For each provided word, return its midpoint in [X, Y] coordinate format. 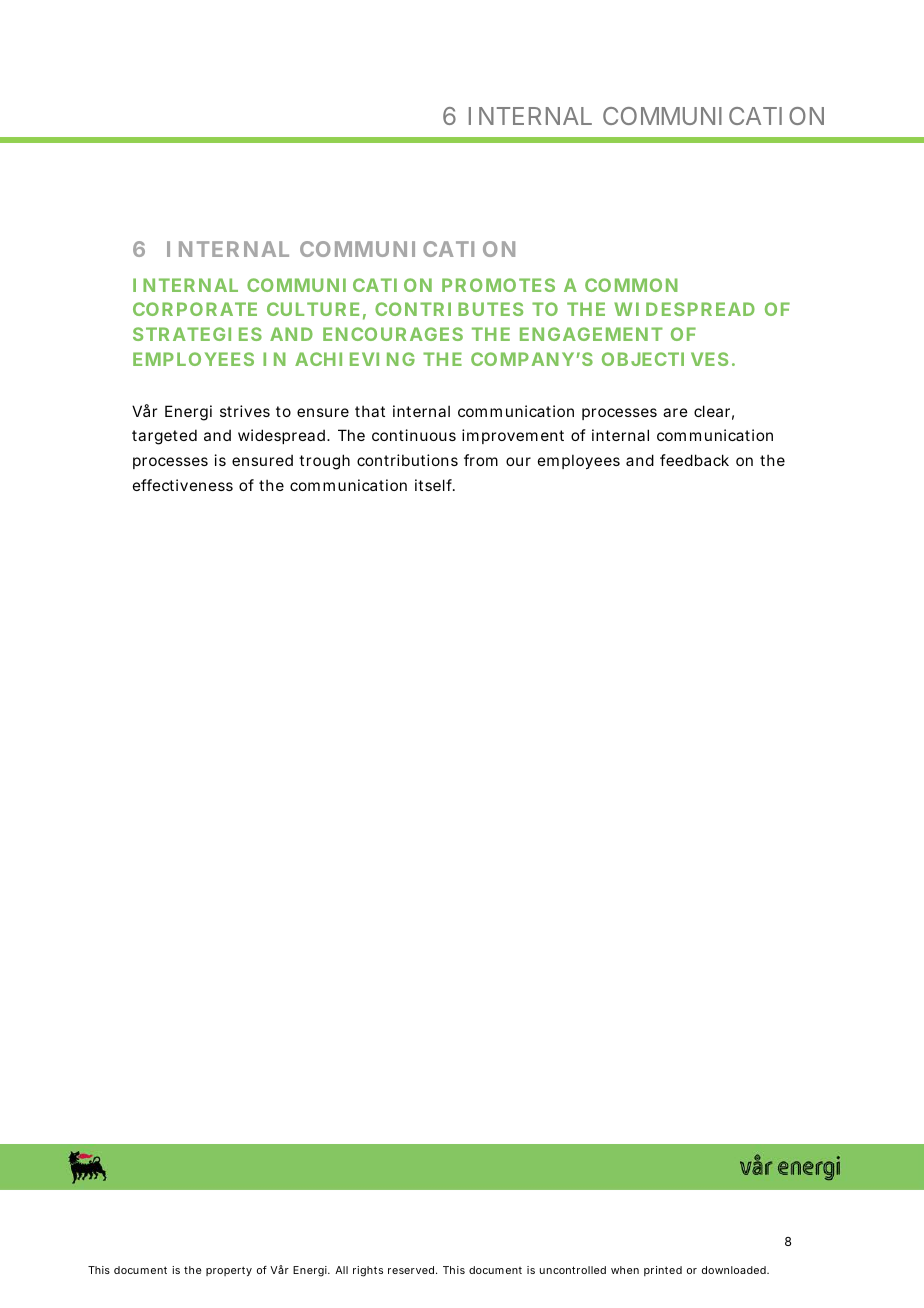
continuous [414, 435]
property [229, 1271]
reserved [411, 1270]
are [675, 412]
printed [663, 1271]
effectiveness [183, 485]
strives [245, 411]
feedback [694, 460]
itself [434, 485]
